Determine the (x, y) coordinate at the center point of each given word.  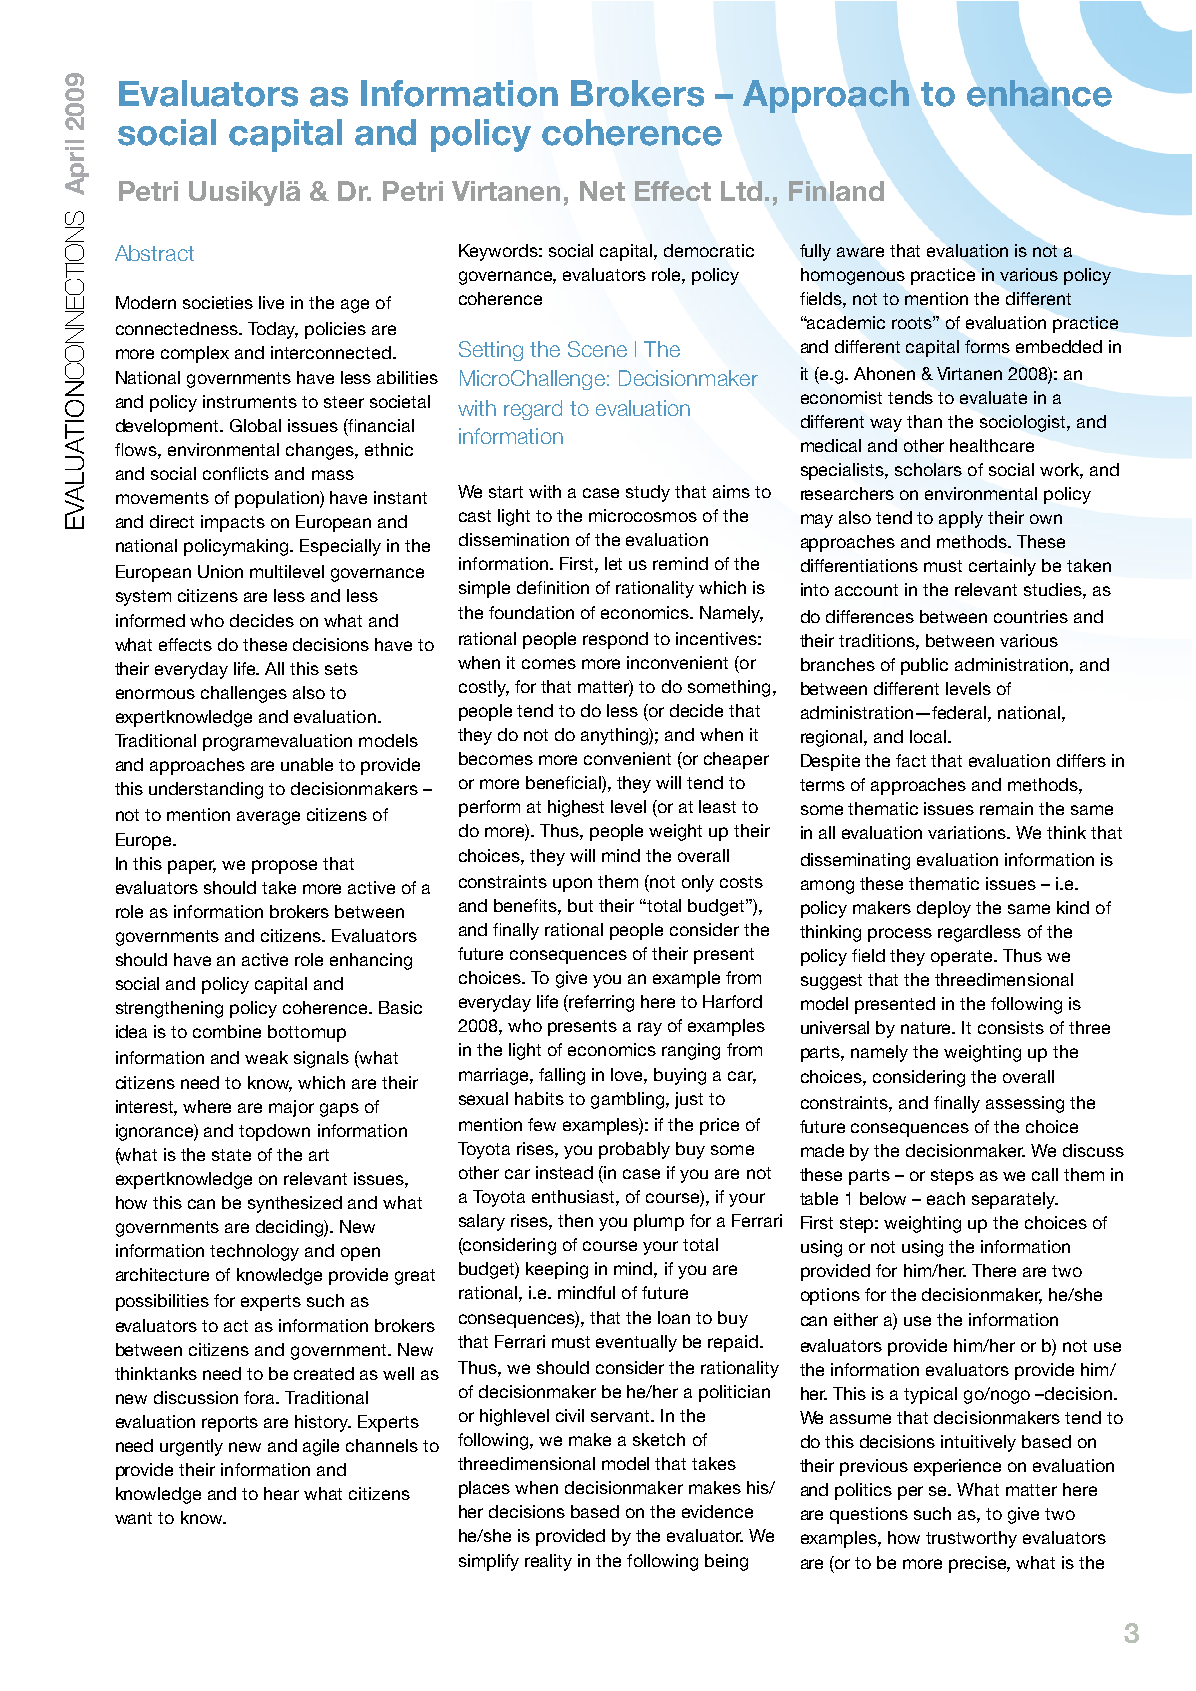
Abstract (154, 253)
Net (602, 191)
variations (968, 832)
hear (281, 1493)
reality (548, 1562)
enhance (1039, 93)
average (268, 818)
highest (576, 808)
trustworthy (971, 1539)
